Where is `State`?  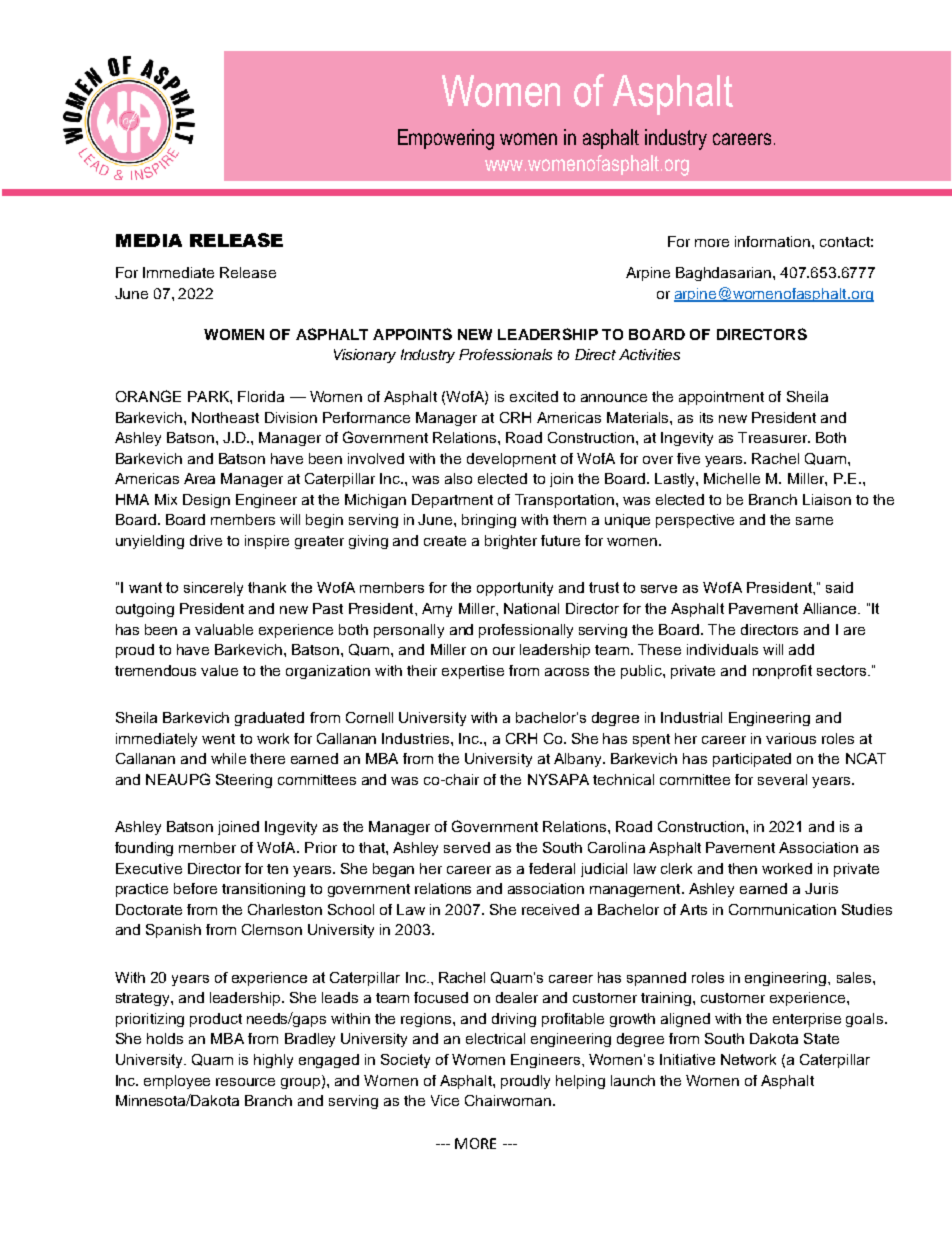
State is located at coordinates (821, 1038).
